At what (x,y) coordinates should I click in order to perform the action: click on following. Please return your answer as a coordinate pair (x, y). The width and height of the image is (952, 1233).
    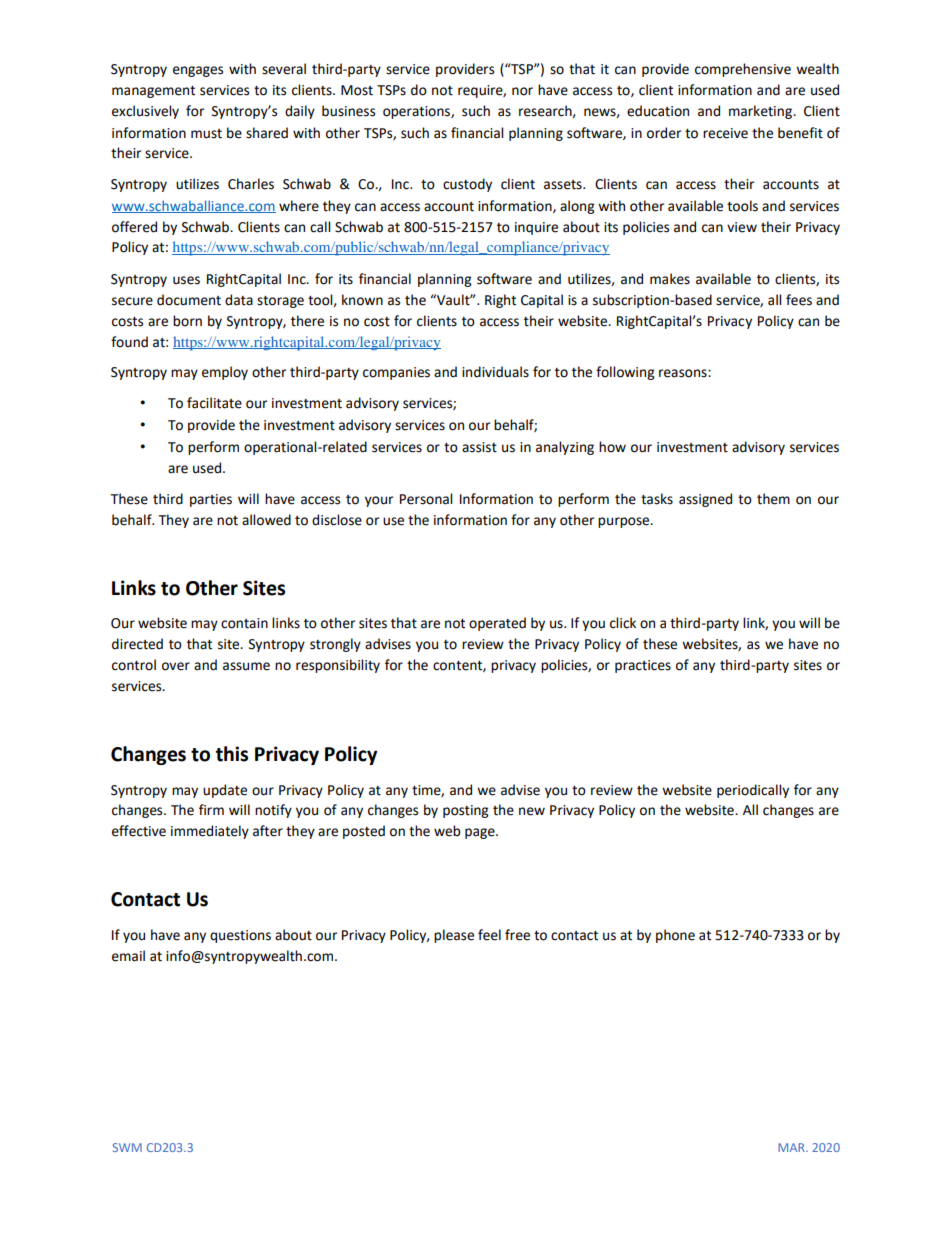
    Looking at the image, I should click on (625, 373).
